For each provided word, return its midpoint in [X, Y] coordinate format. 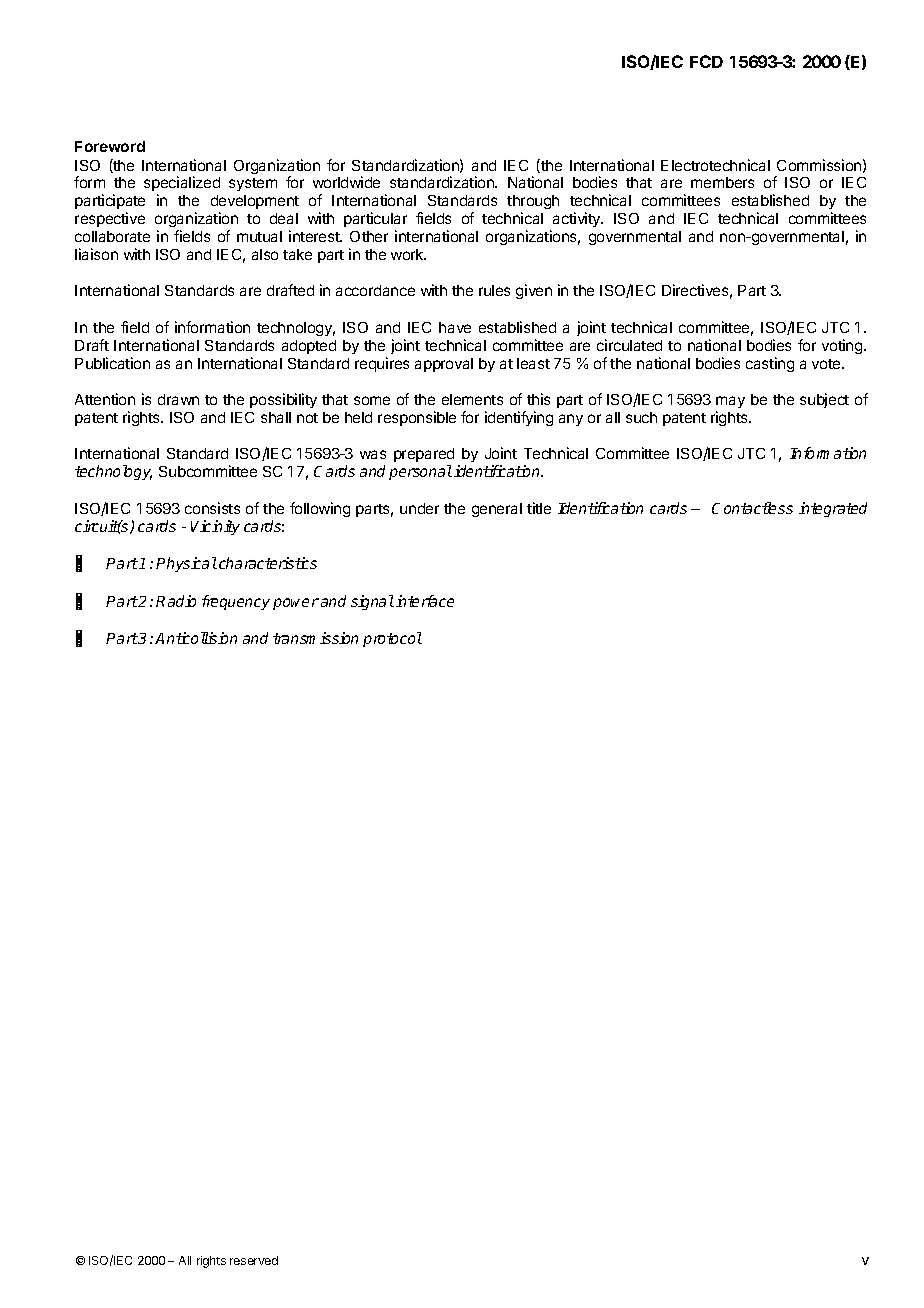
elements [472, 399]
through [533, 204]
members [722, 182]
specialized [182, 185]
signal [372, 602]
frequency [236, 602]
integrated [833, 509]
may [730, 402]
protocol [392, 639]
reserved [254, 1260]
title [539, 508]
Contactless [752, 508]
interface [425, 601]
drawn [178, 399]
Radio [176, 601]
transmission [315, 638]
